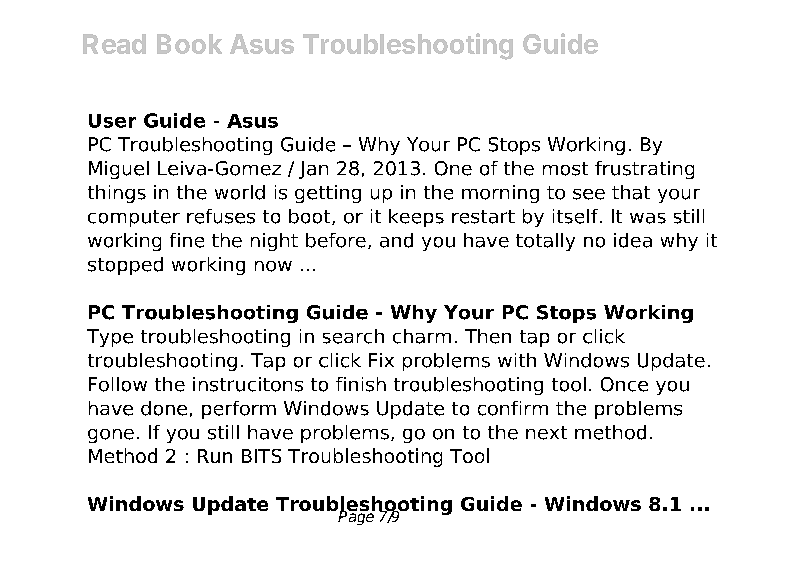  I want to click on and, so click(396, 240).
